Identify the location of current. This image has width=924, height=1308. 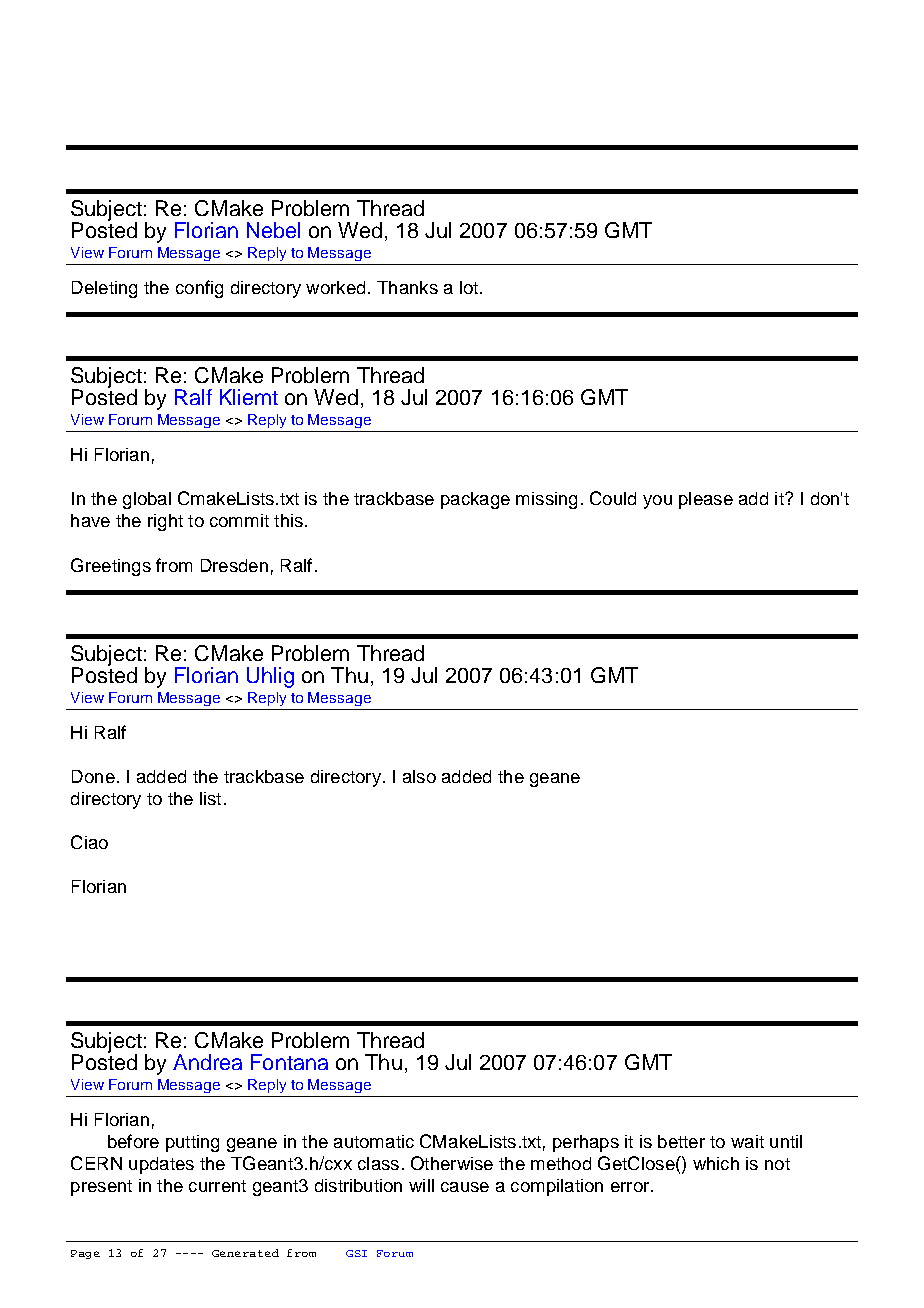
(217, 1186).
